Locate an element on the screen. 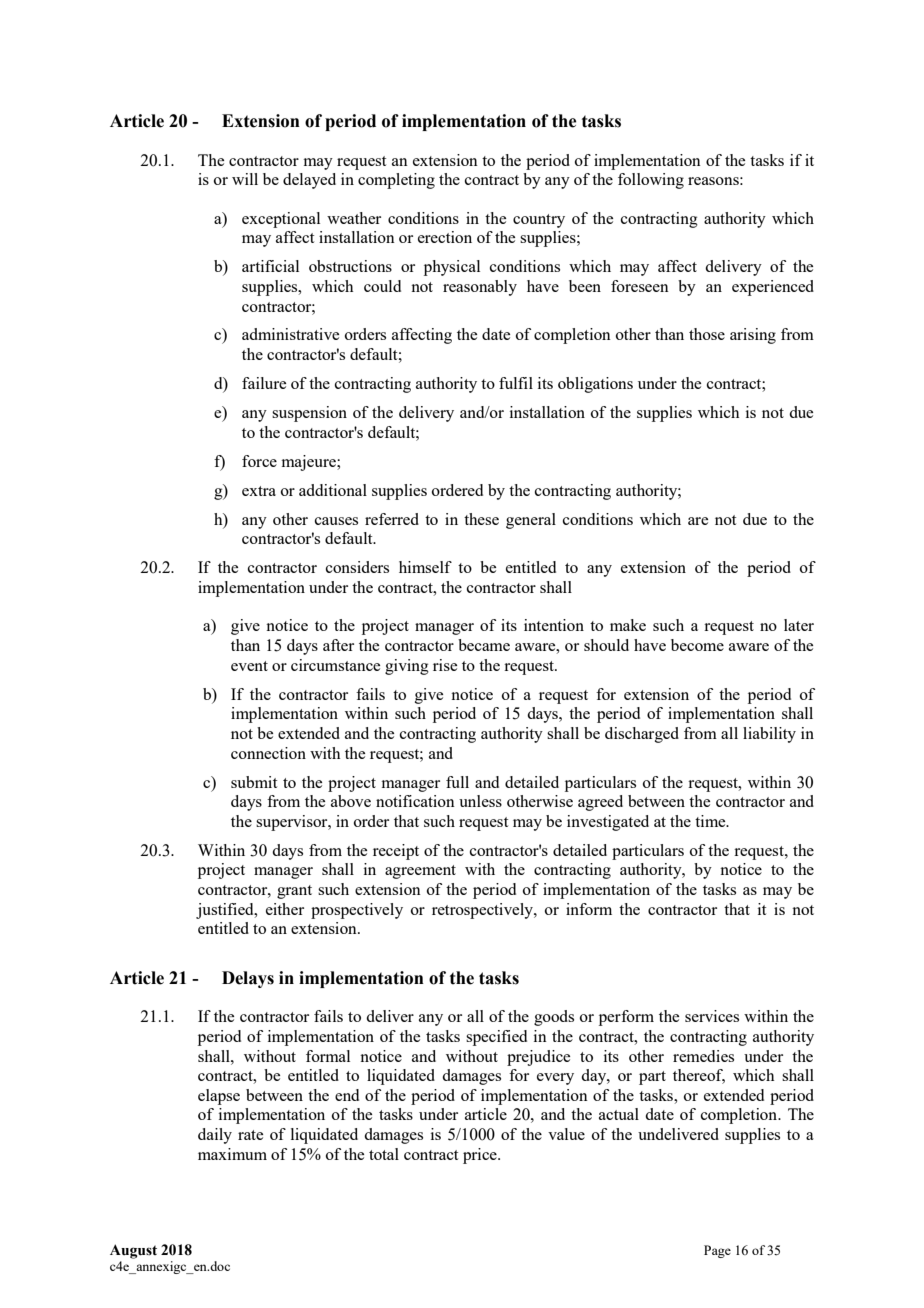  time is located at coordinates (711, 821).
